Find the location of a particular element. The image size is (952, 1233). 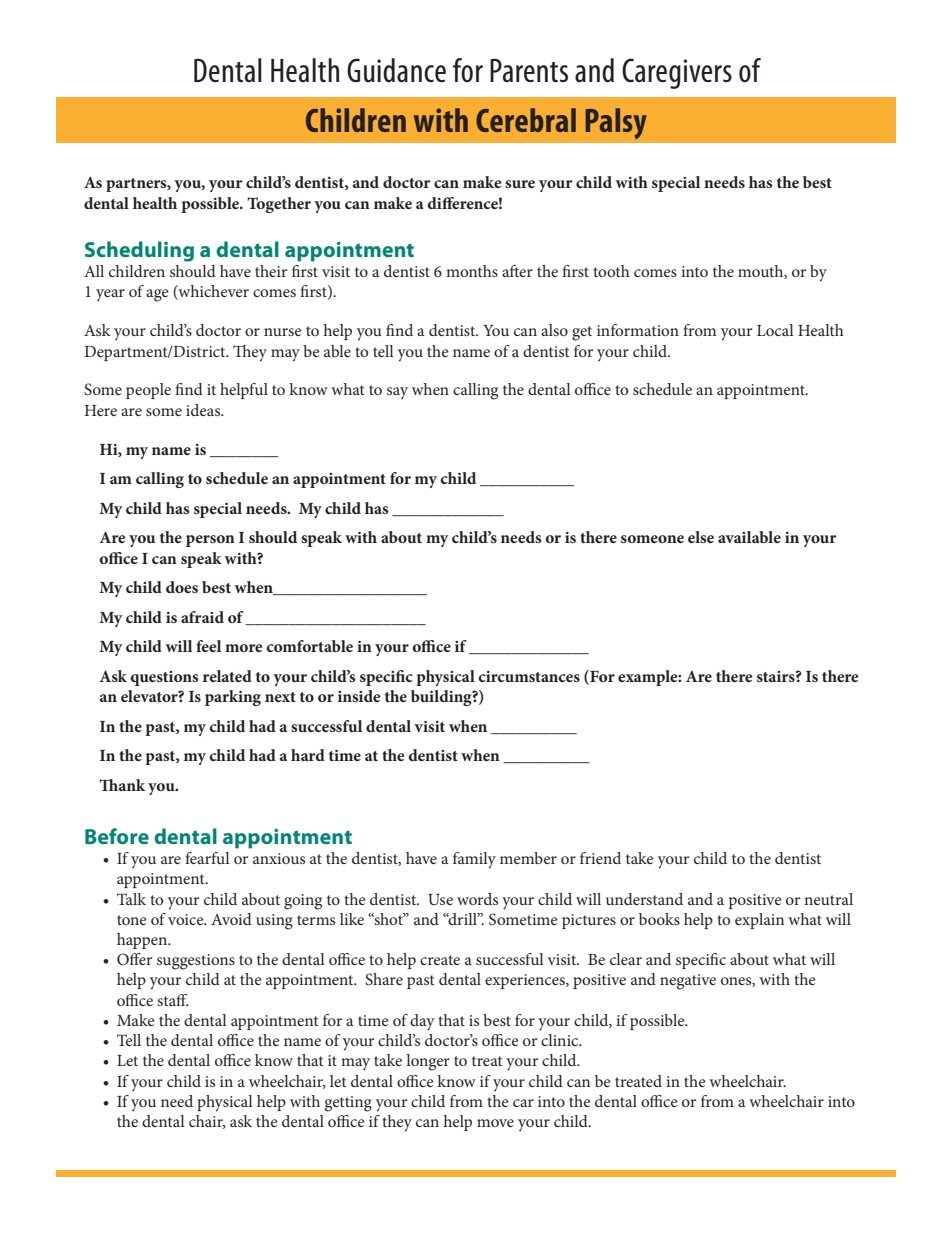

friend is located at coordinates (600, 858).
